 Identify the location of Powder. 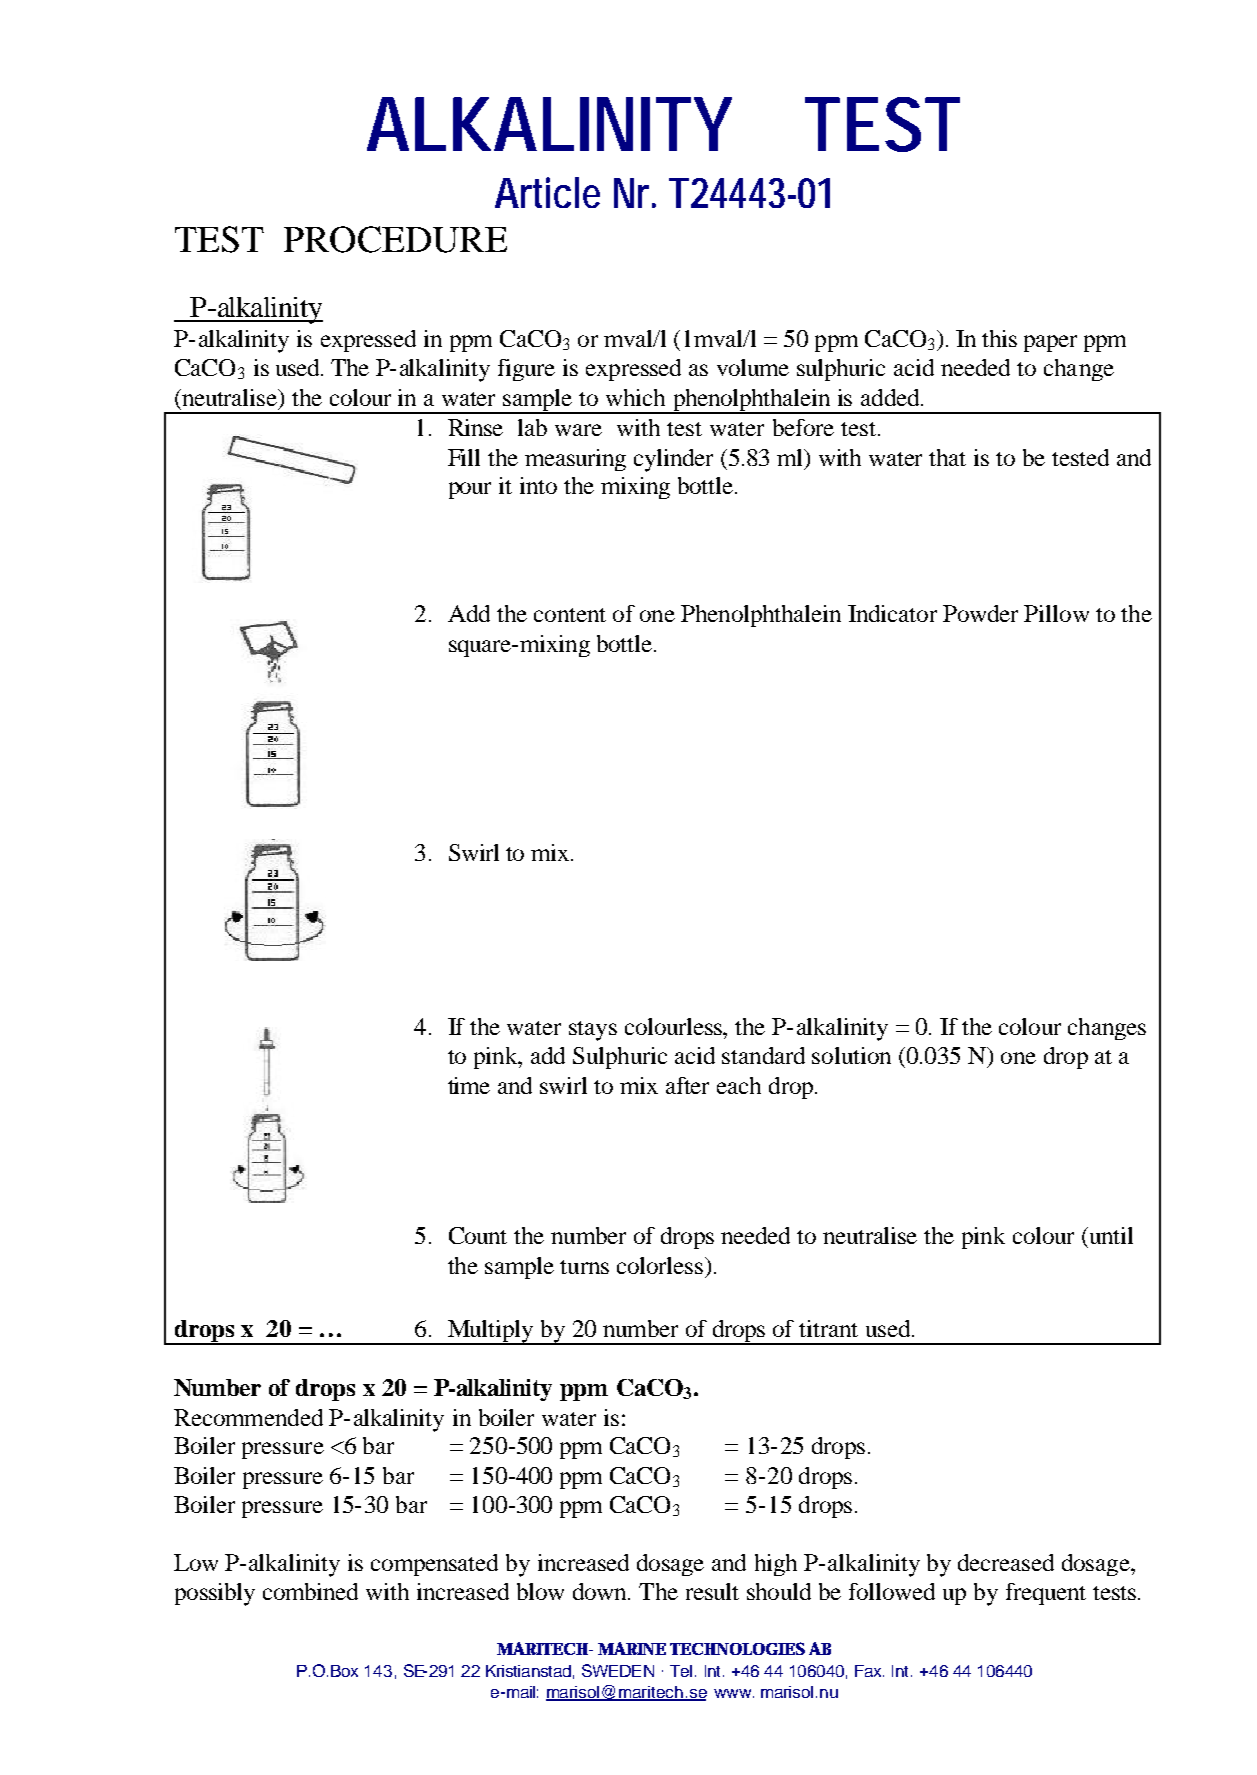
(980, 613).
